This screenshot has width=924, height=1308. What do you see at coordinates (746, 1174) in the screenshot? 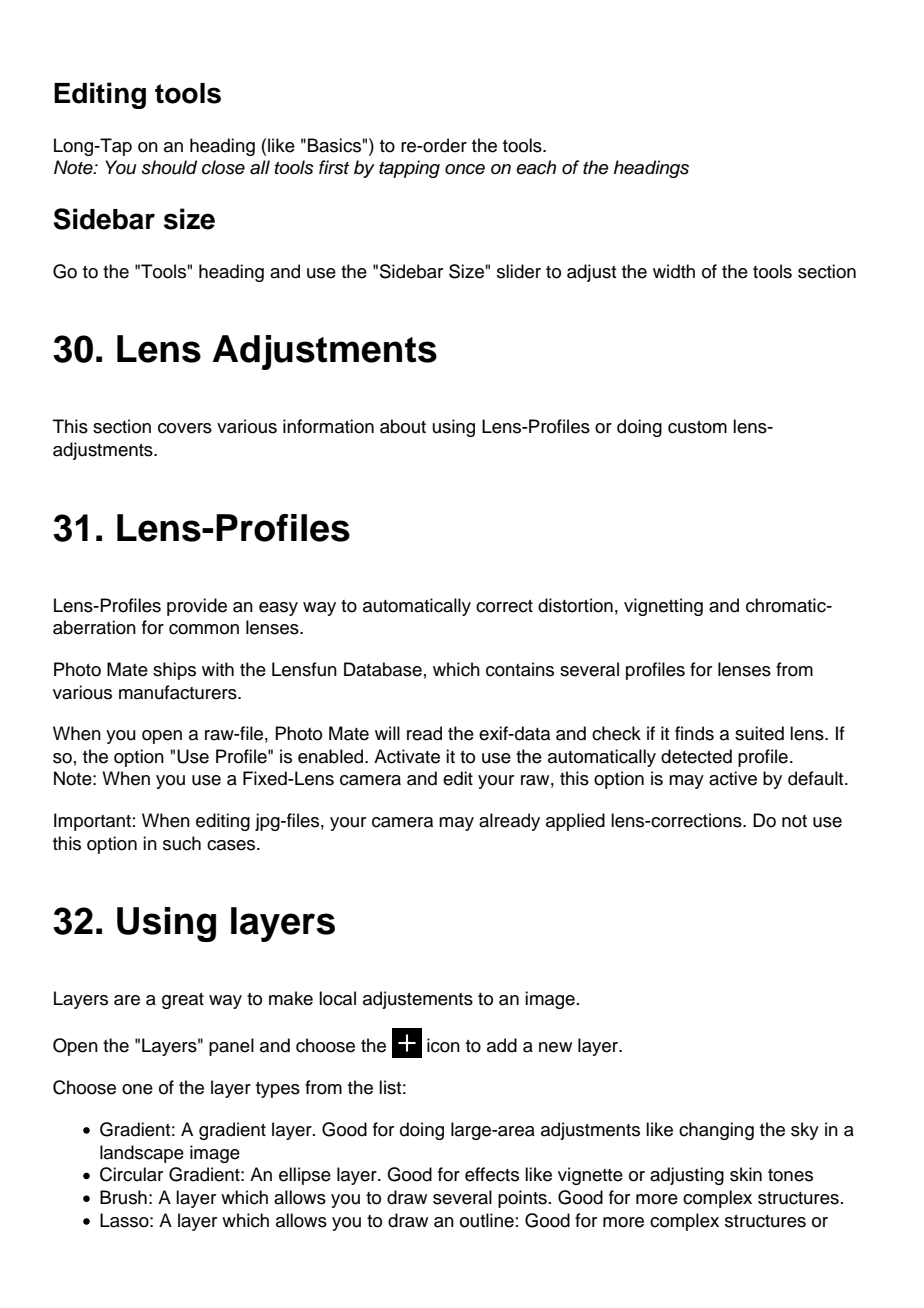
I see `skin` at bounding box center [746, 1174].
